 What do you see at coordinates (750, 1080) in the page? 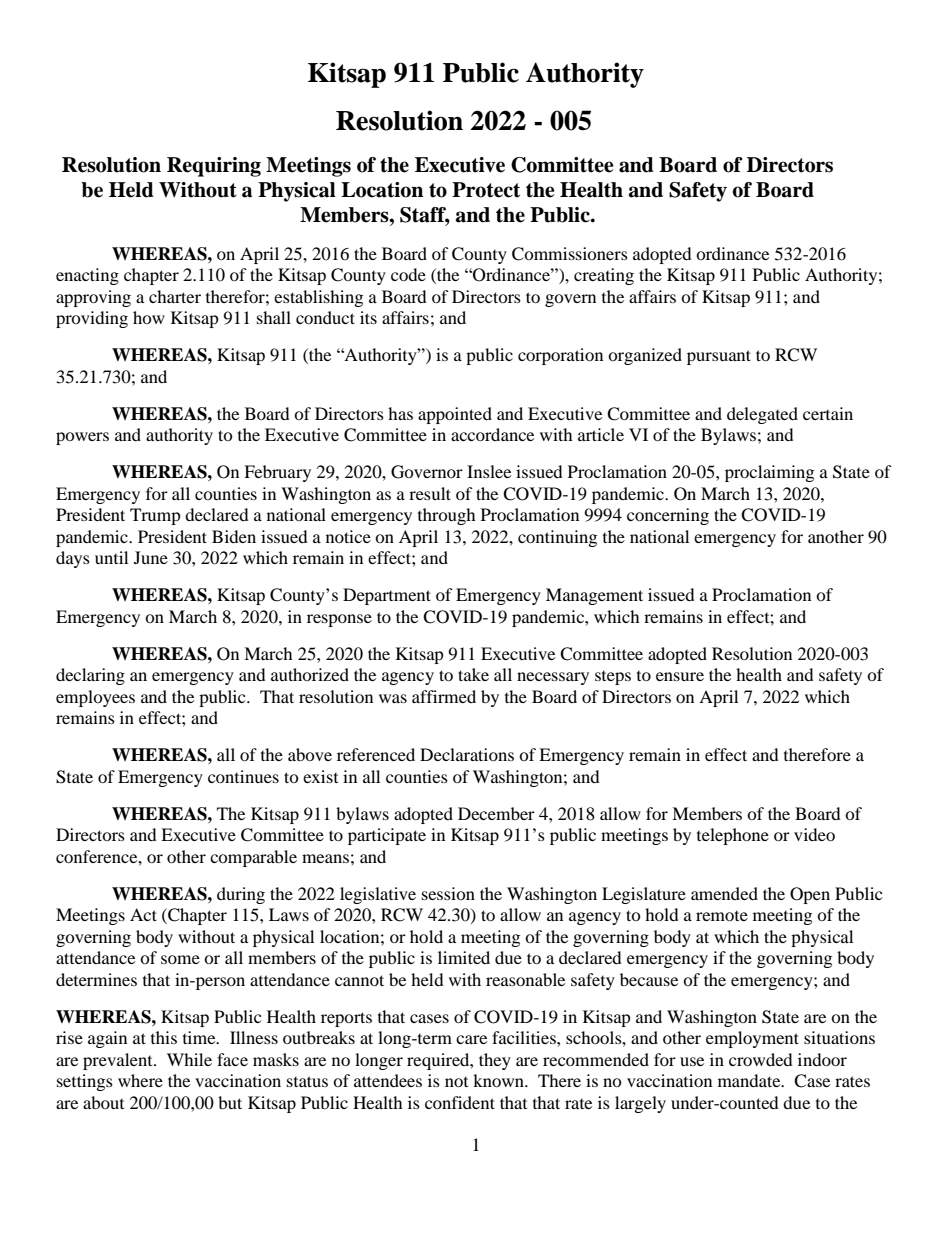
I see `mandate` at bounding box center [750, 1080].
